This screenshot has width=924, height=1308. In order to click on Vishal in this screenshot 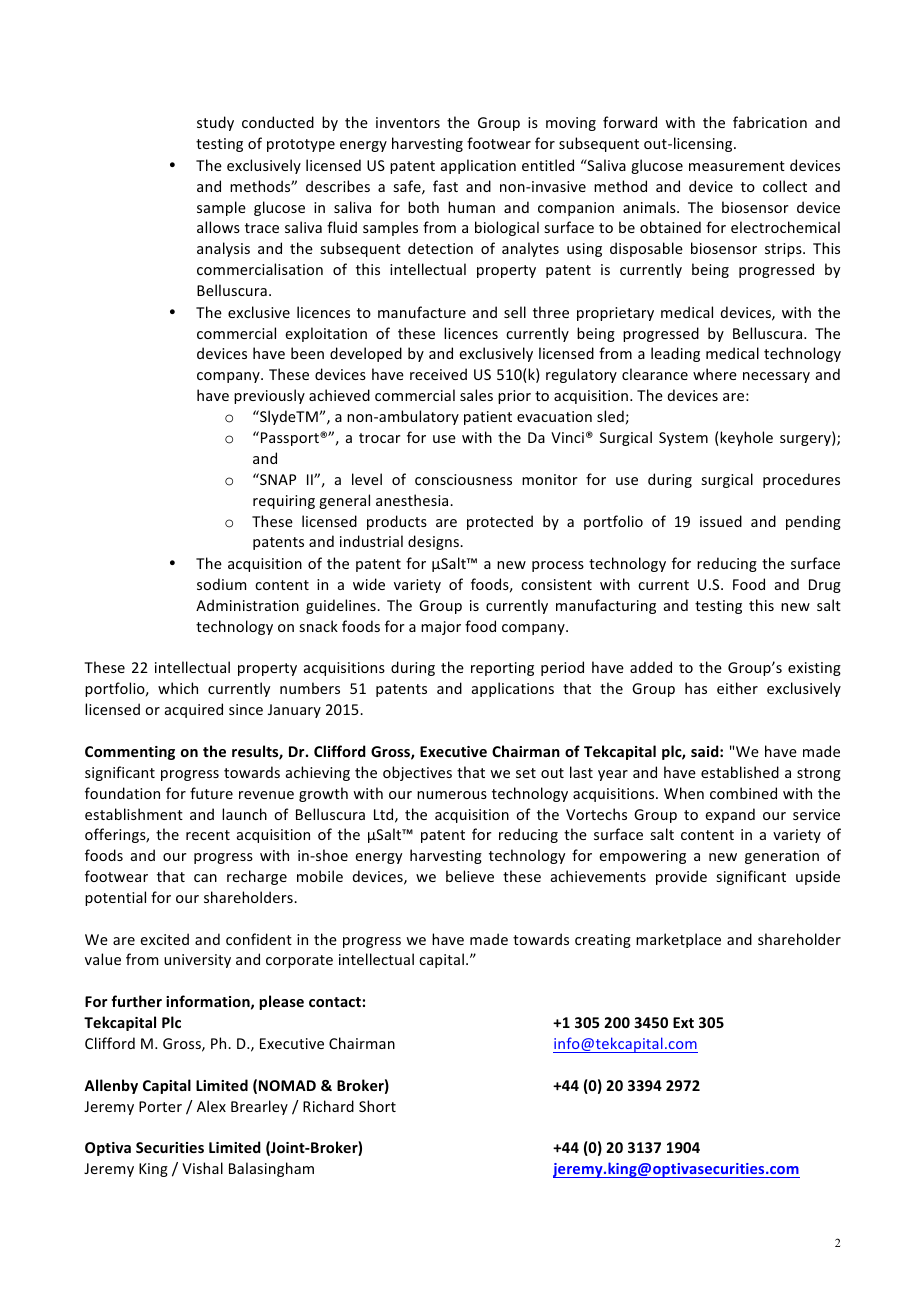, I will do `click(202, 1168)`.
